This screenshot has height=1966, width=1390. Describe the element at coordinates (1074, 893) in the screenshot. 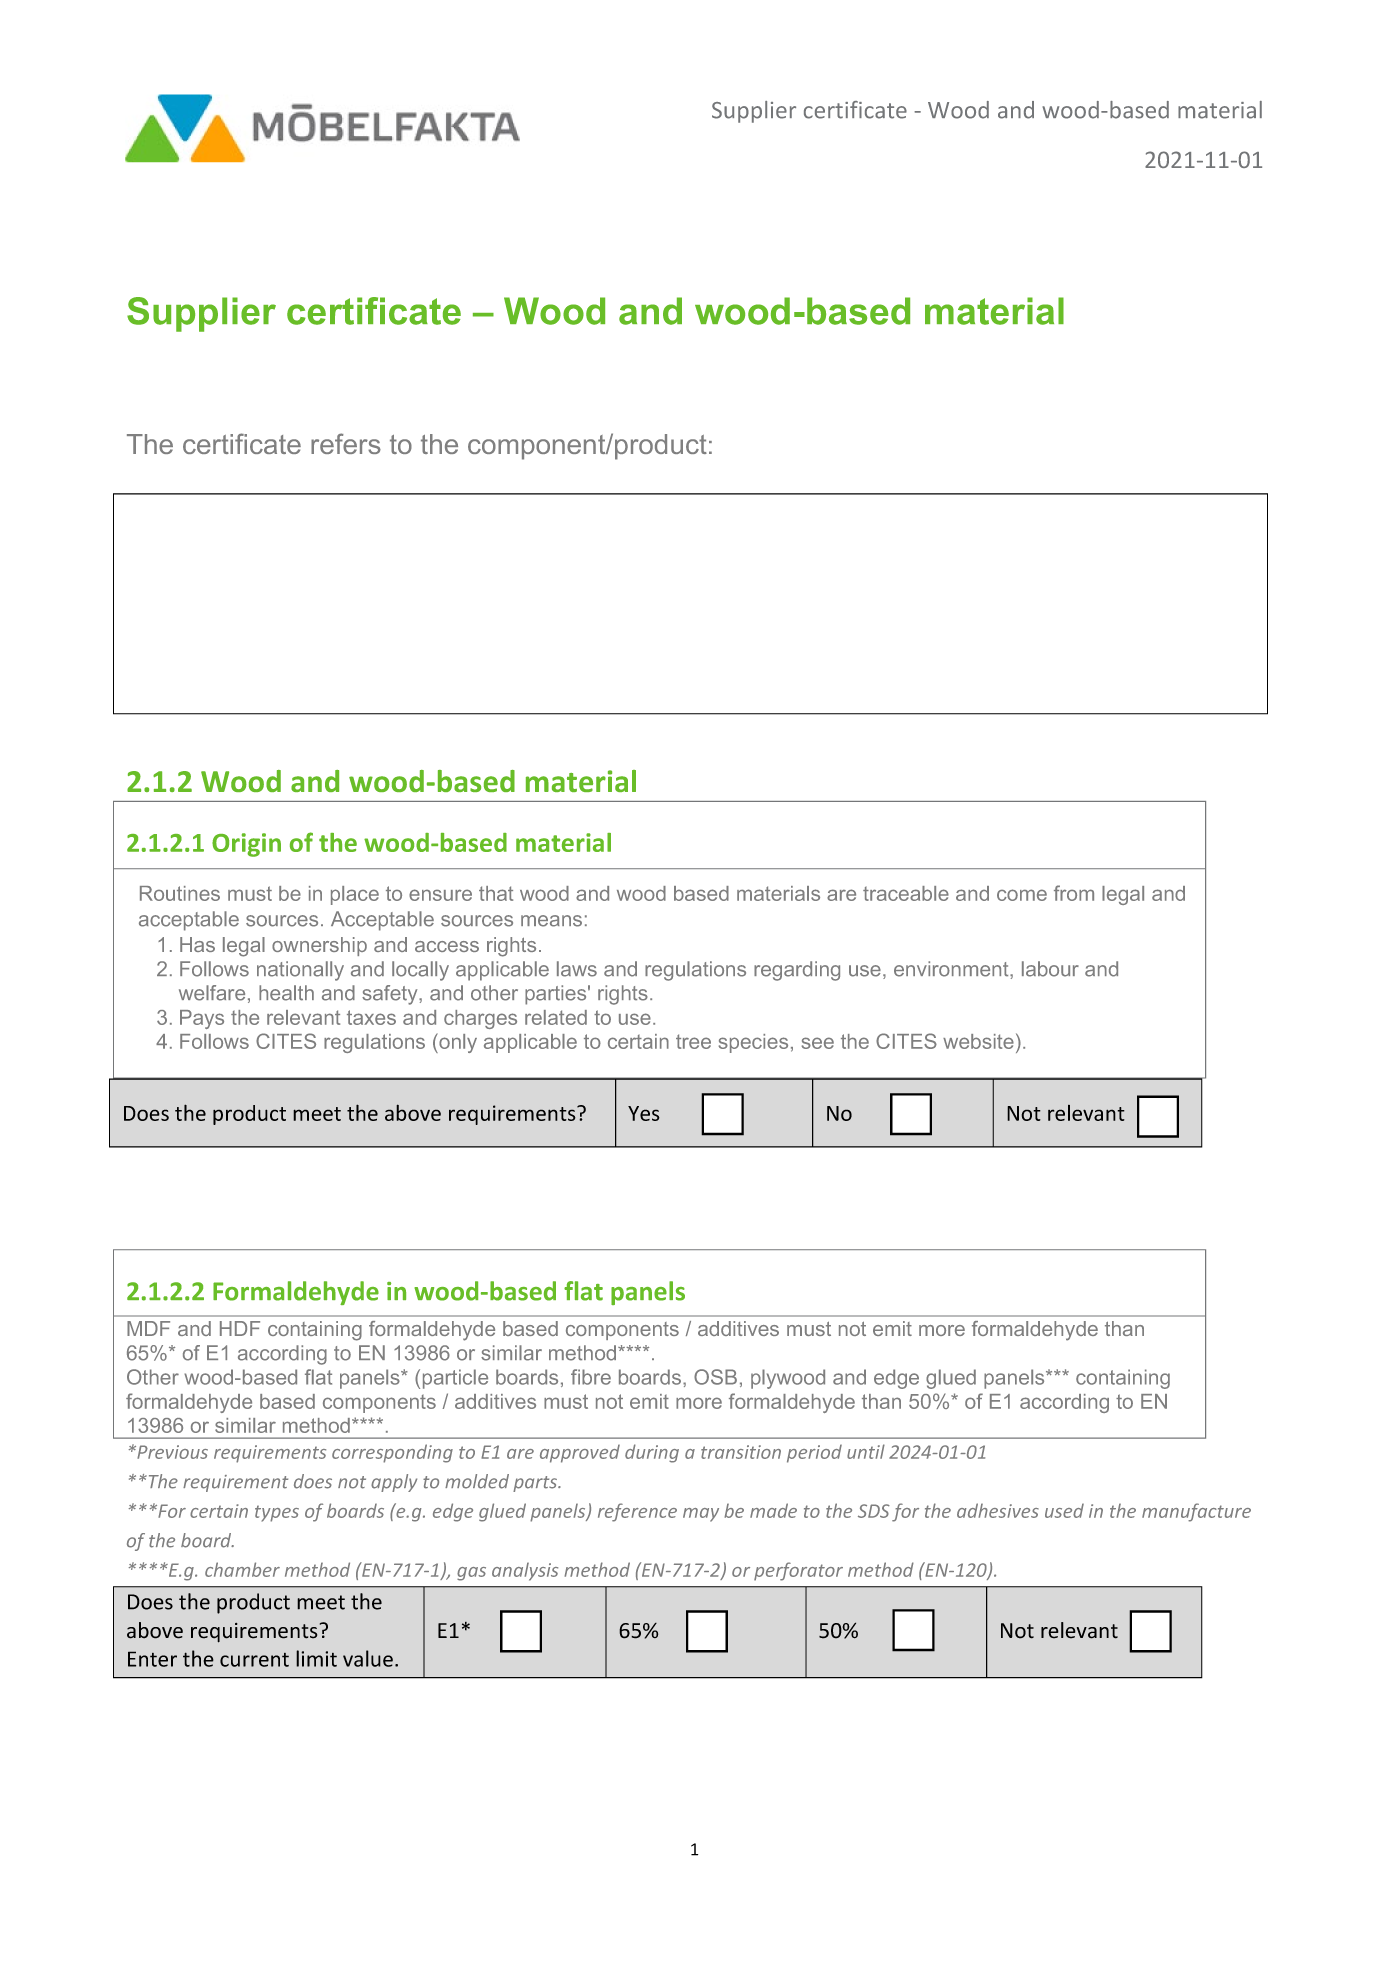

I see `from` at that location.
